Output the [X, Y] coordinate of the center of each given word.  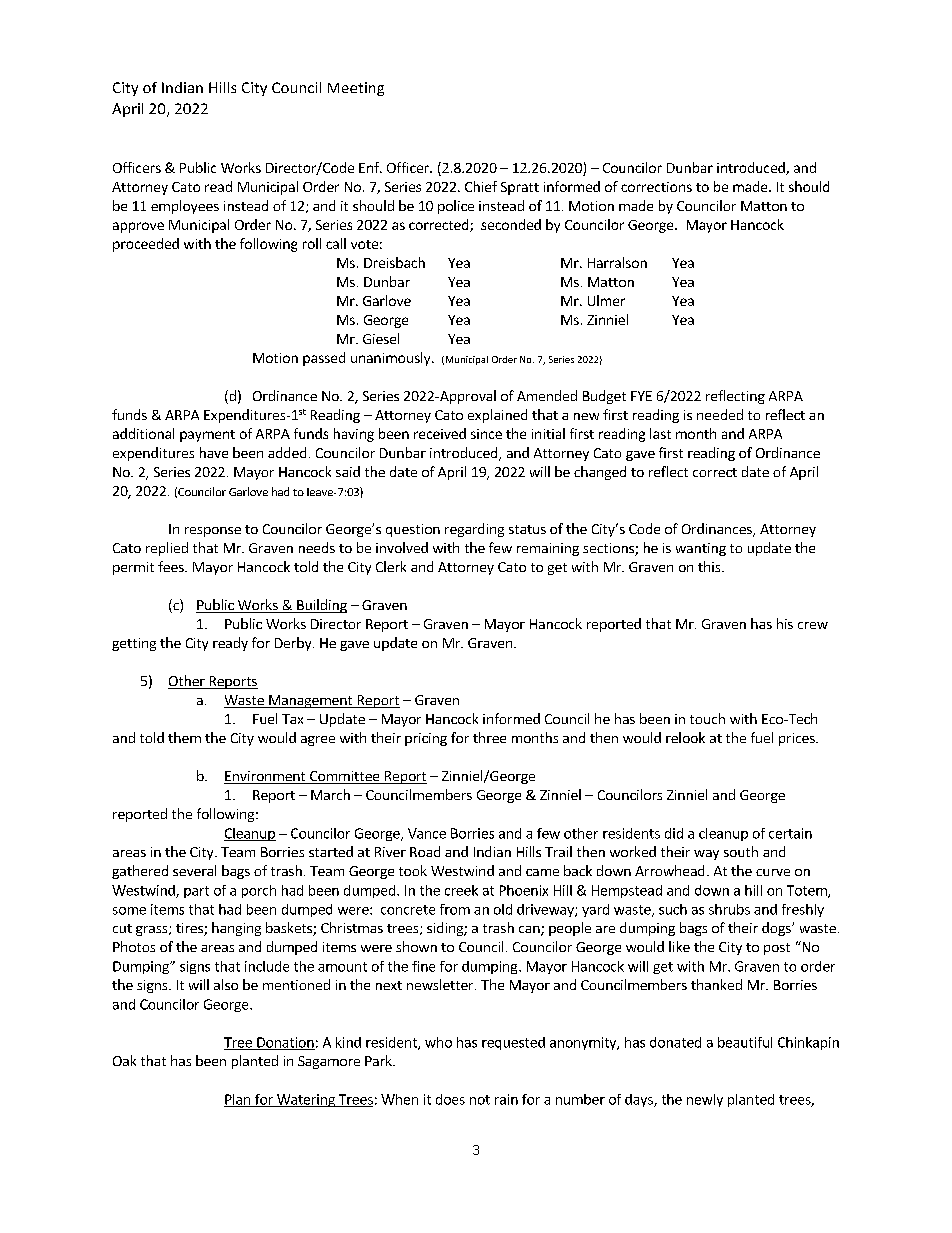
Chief [481, 186]
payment [207, 436]
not [480, 1100]
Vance [427, 833]
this [710, 566]
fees [172, 566]
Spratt [520, 188]
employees [185, 207]
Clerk [391, 566]
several [194, 870]
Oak [124, 1060]
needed [720, 414]
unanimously [392, 359]
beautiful [745, 1042]
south [741, 851]
